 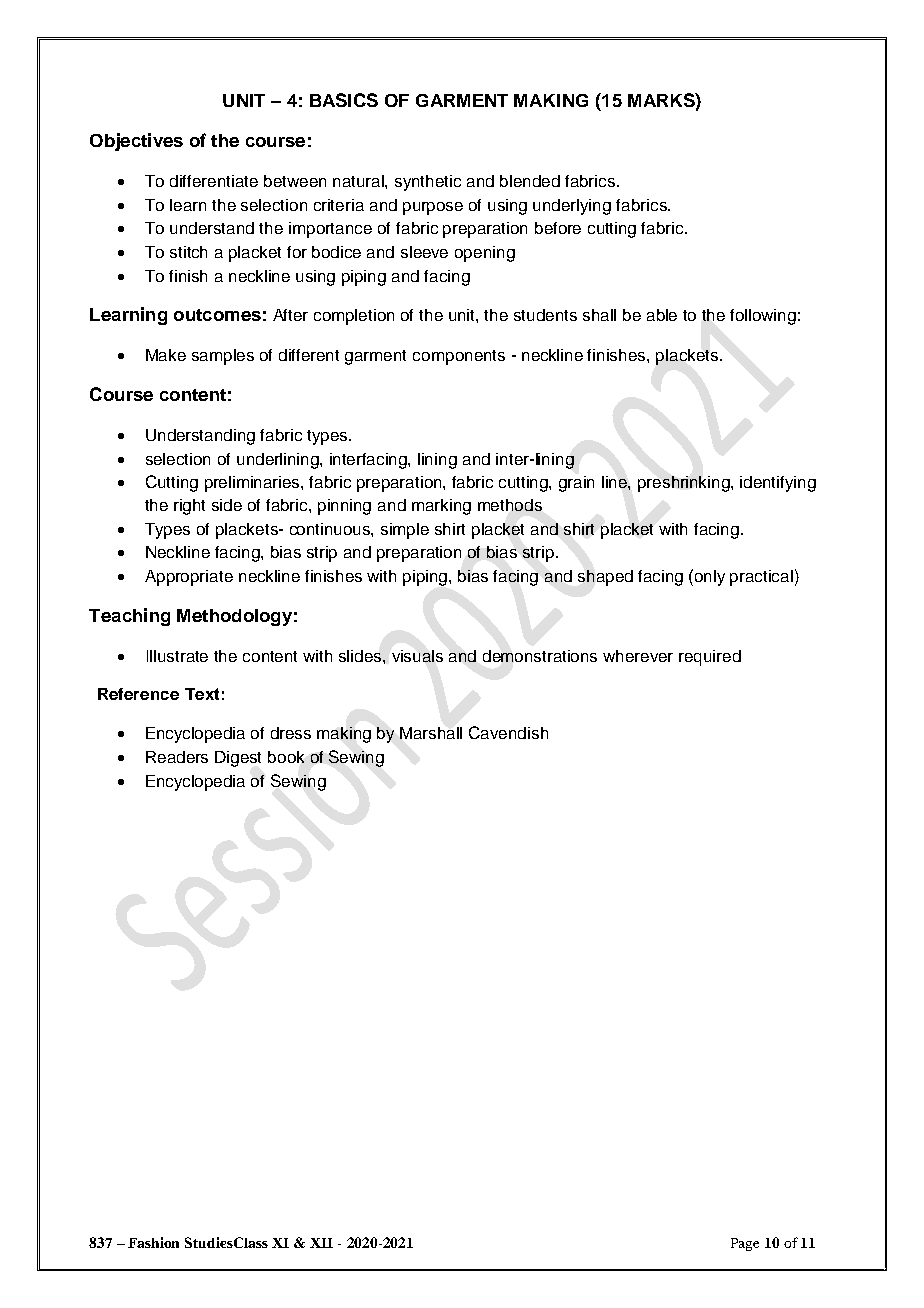 I want to click on synthetic, so click(x=428, y=183).
